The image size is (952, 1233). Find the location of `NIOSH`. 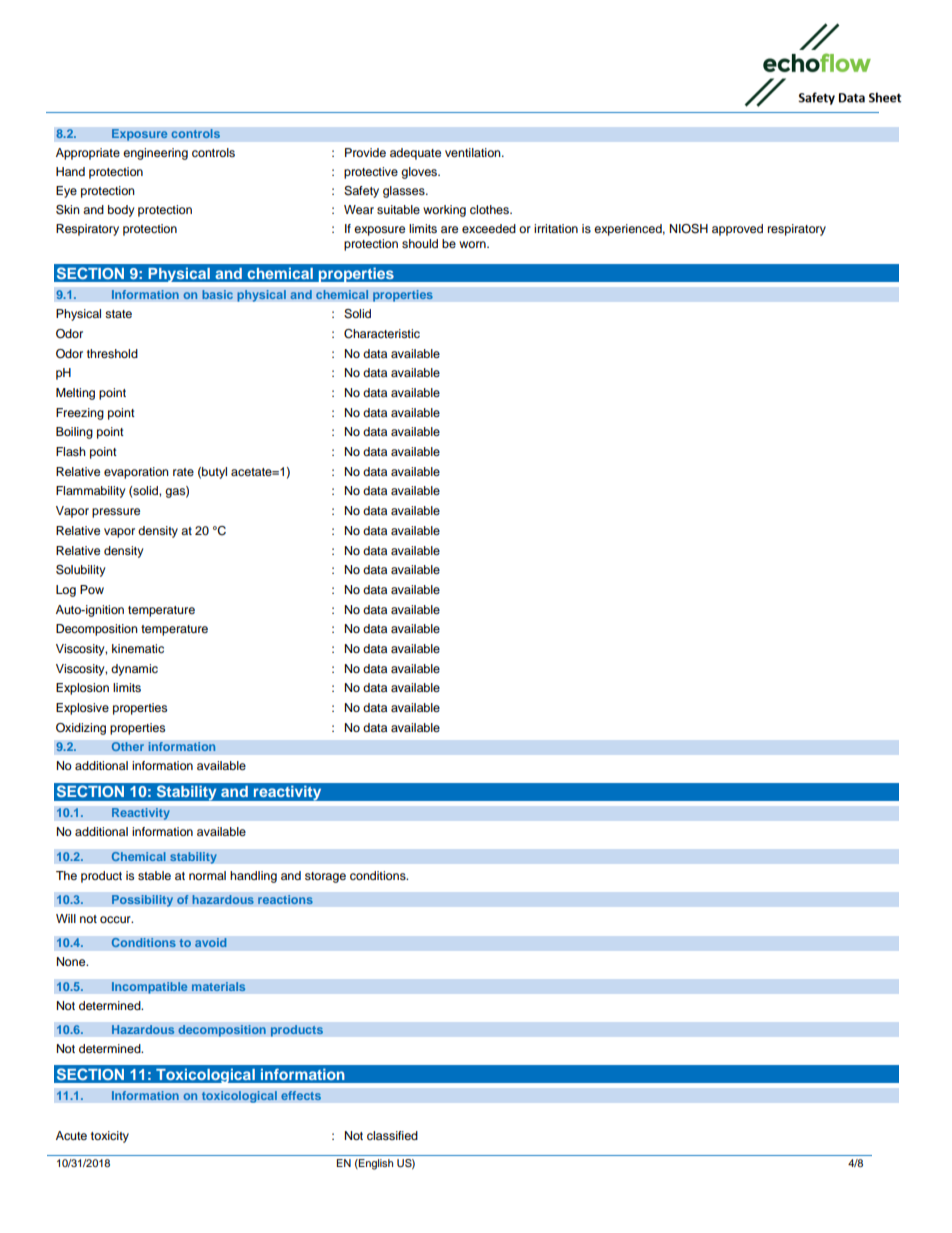

NIOSH is located at coordinates (689, 229).
